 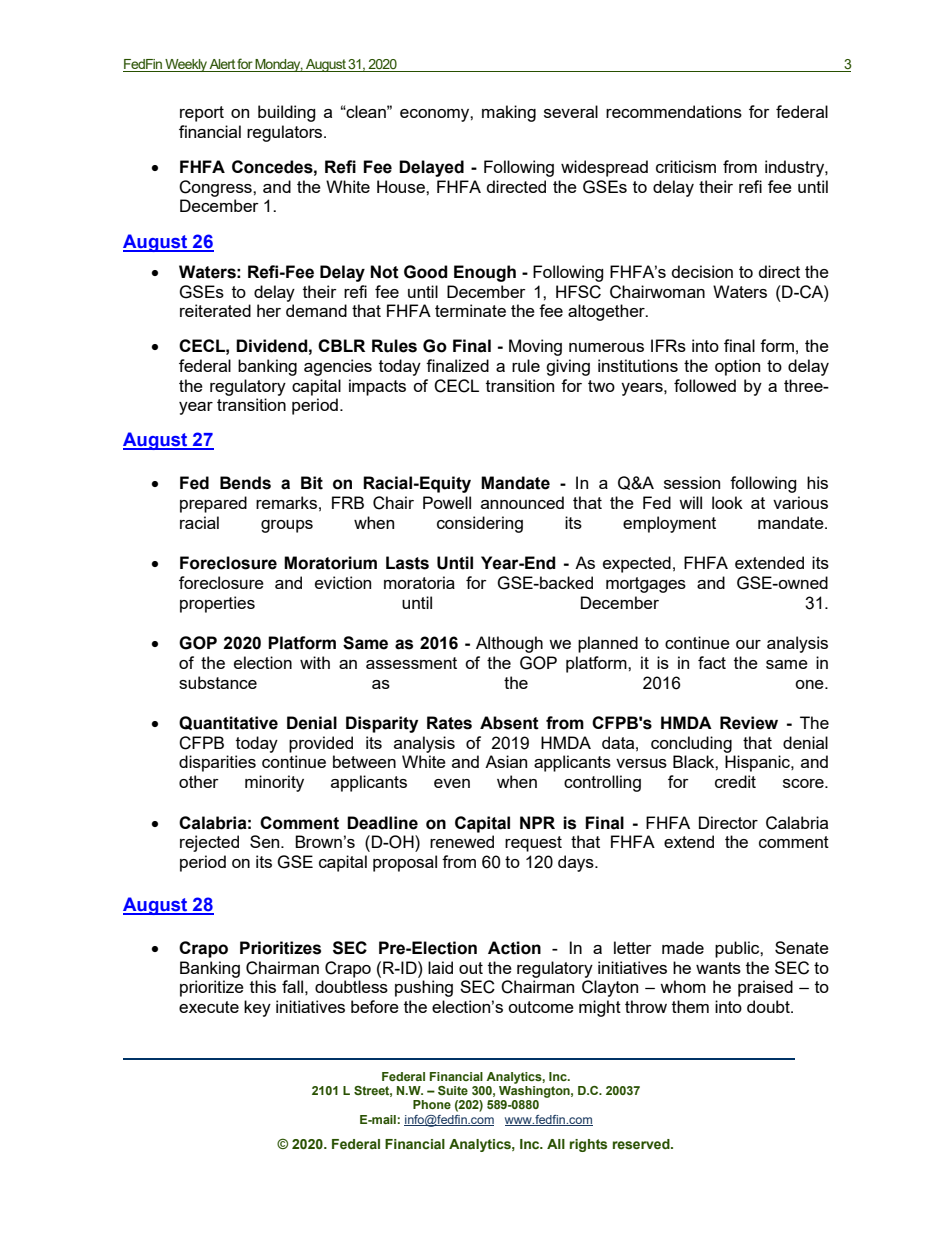 I want to click on building, so click(x=287, y=113).
